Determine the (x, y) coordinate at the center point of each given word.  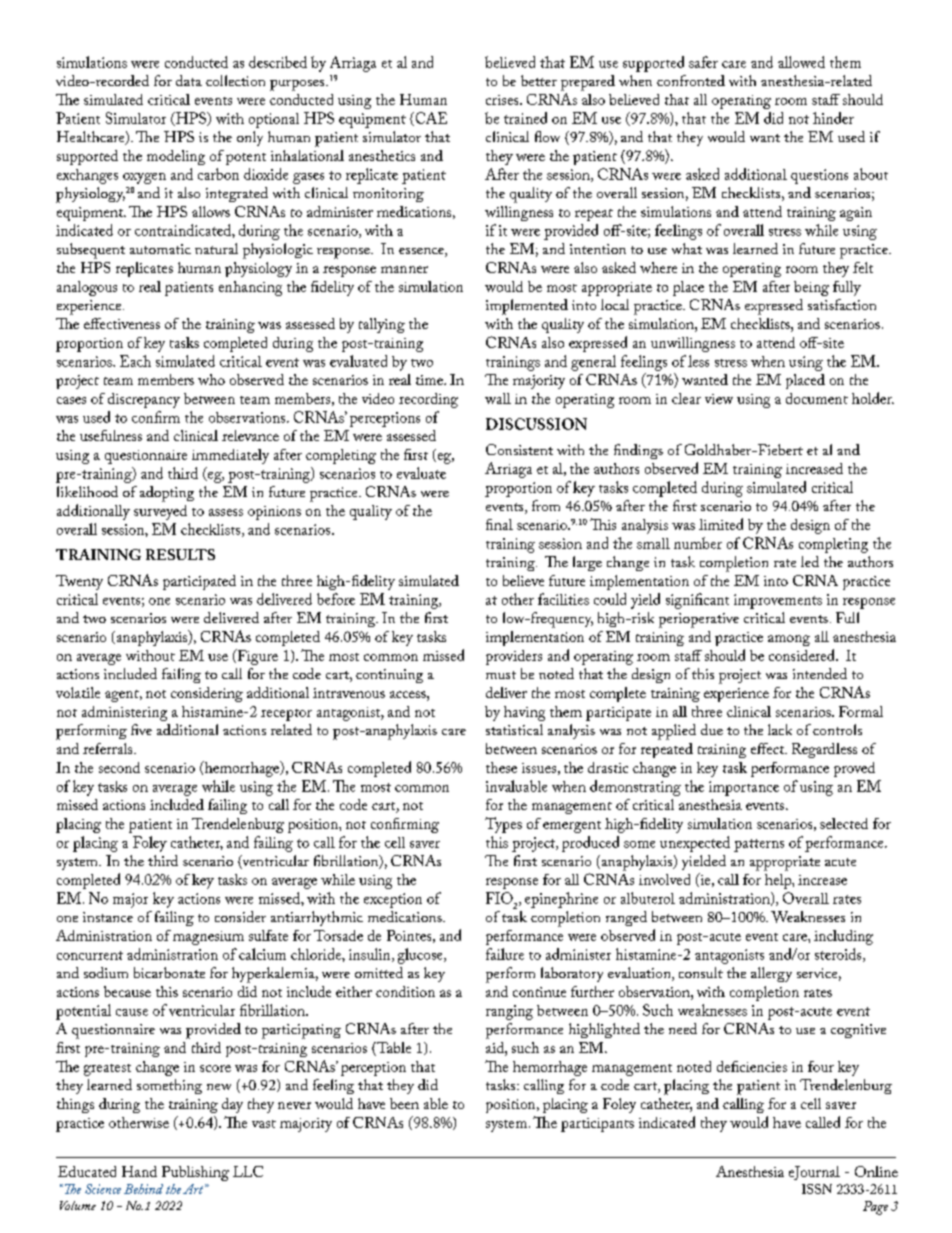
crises (503, 100)
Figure (256, 657)
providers (514, 657)
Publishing (195, 1173)
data (189, 80)
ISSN (817, 1189)
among (789, 640)
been (404, 1103)
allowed (801, 62)
